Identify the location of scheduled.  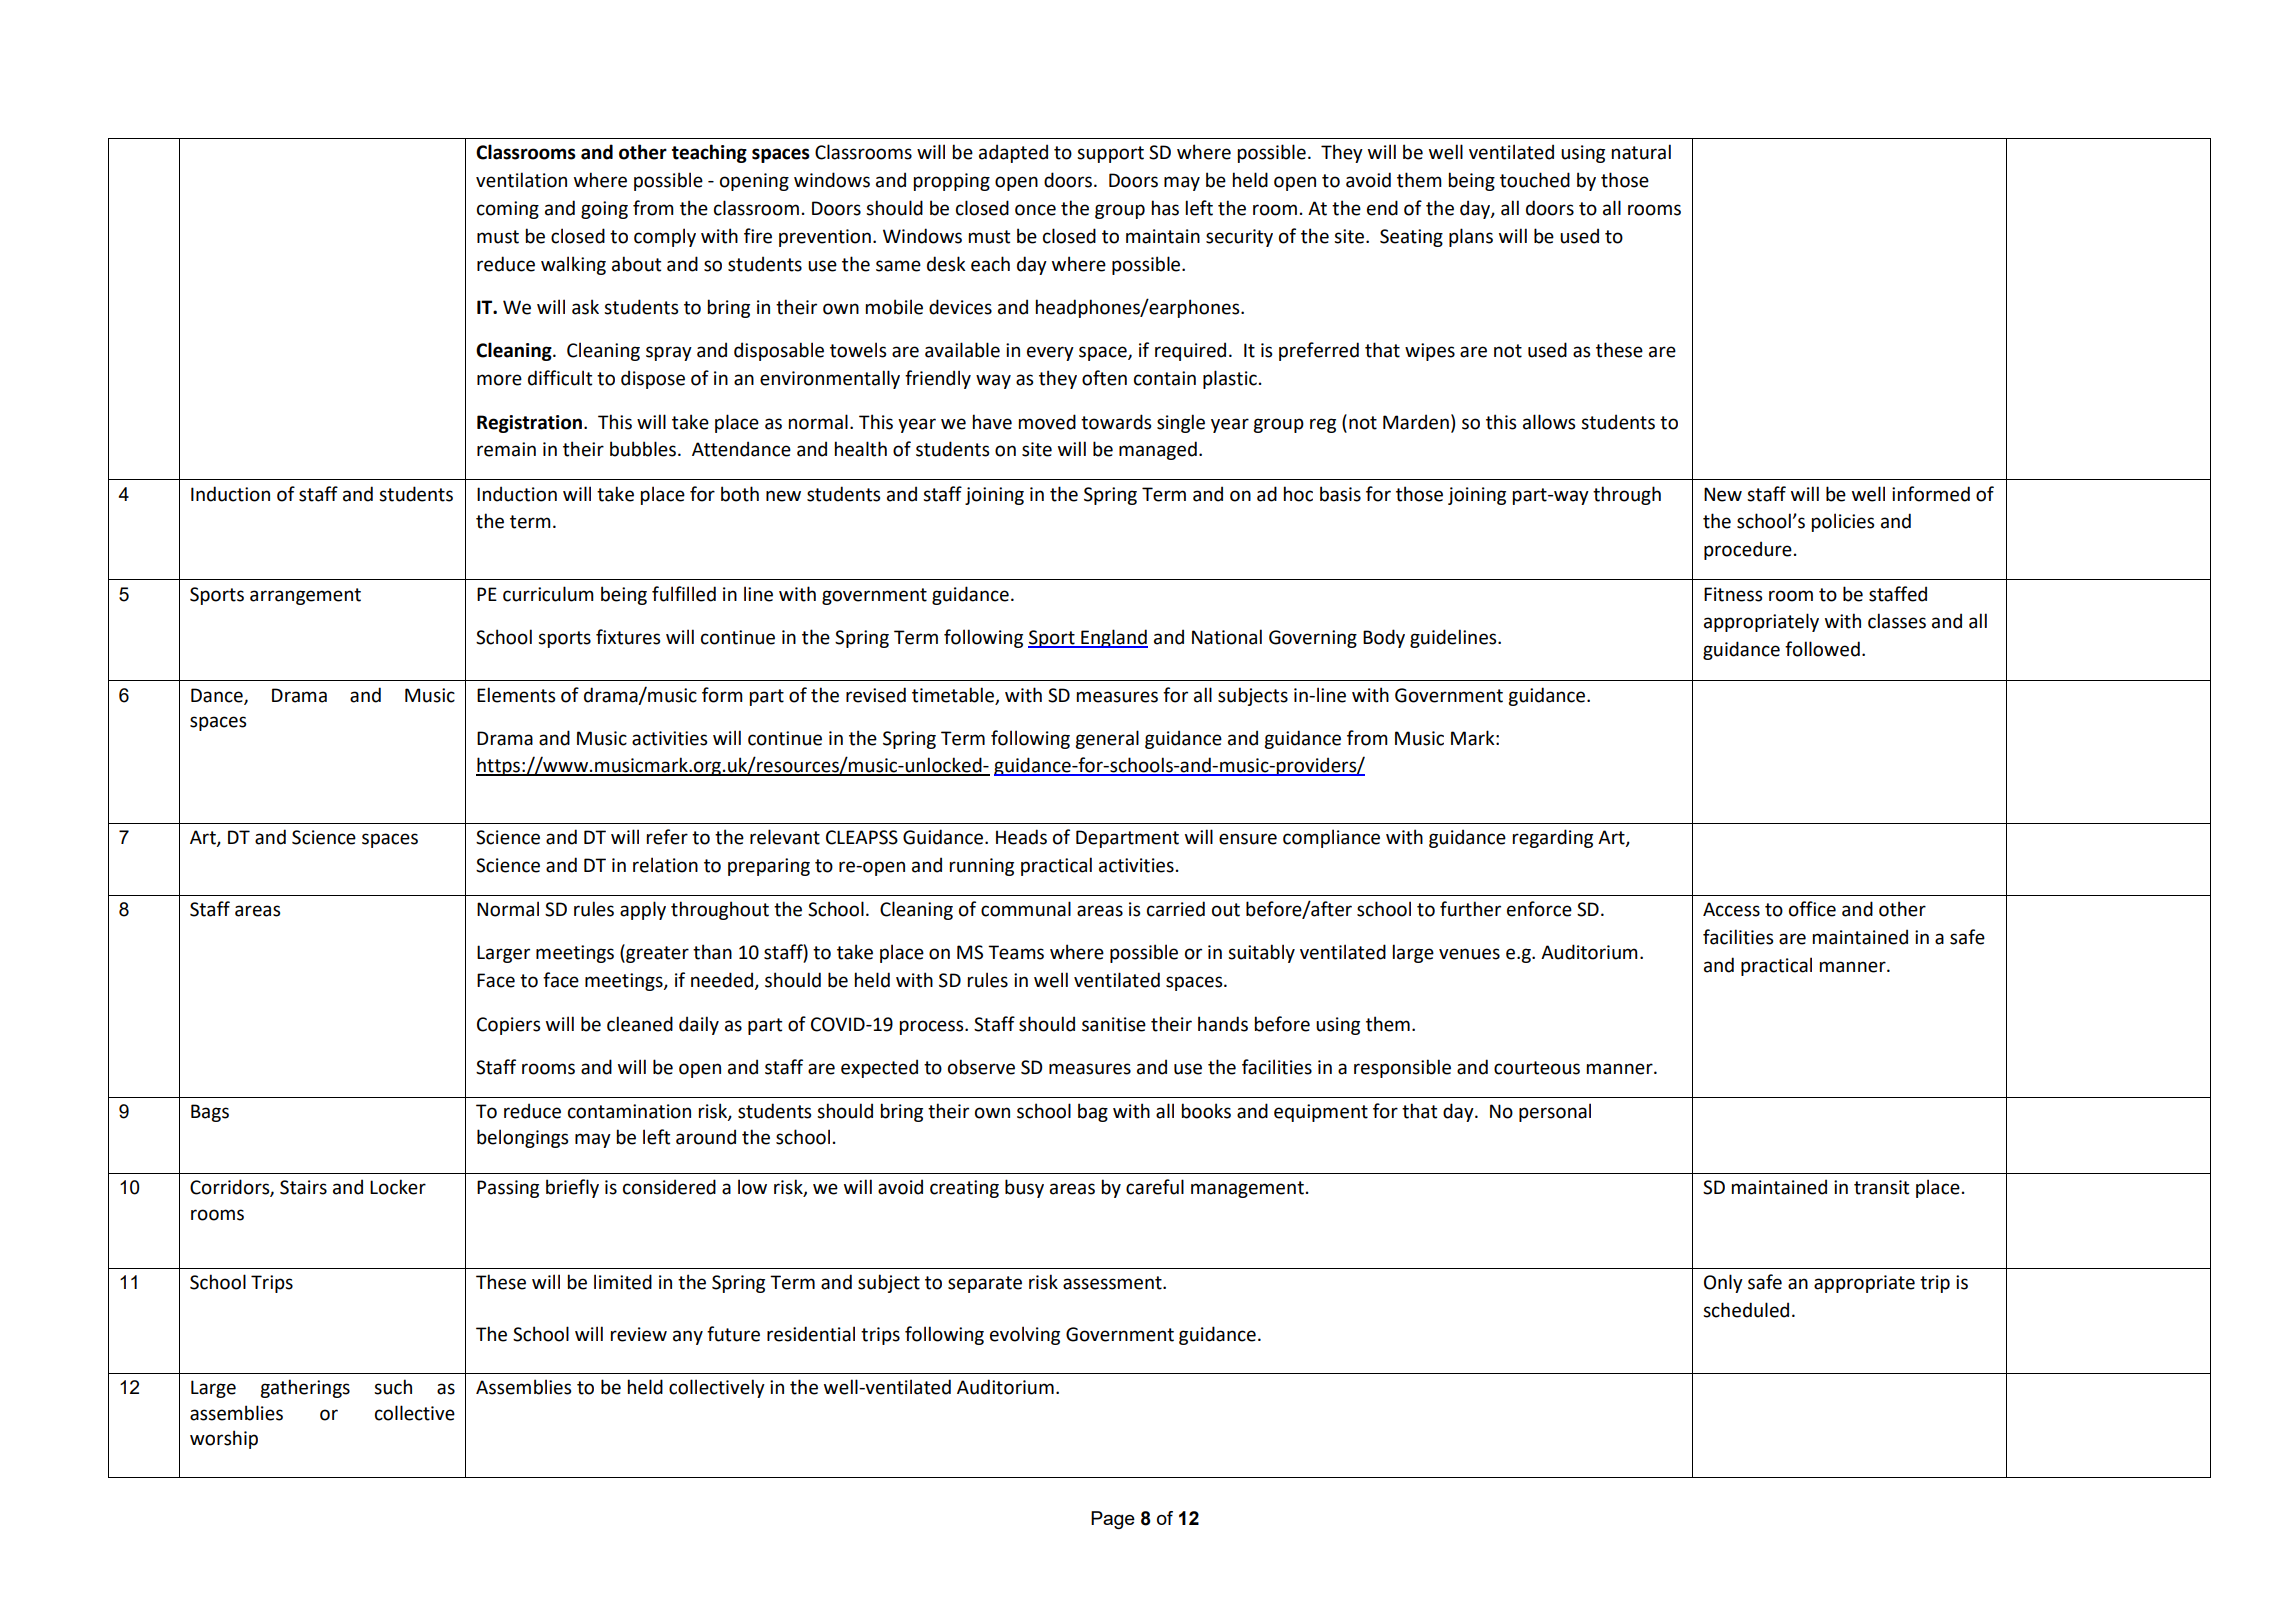
(1746, 1310).
